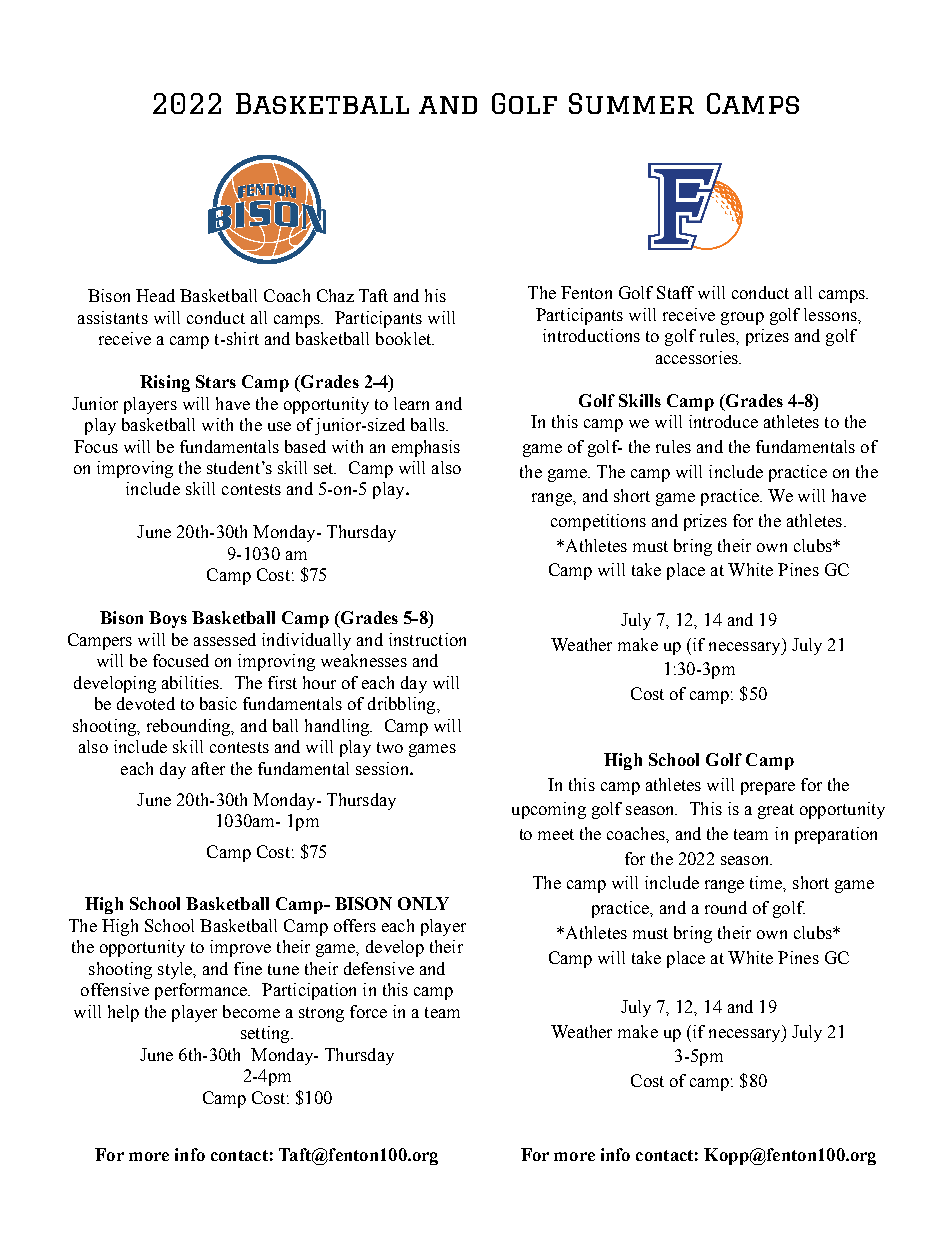 This page has width=952, height=1233. What do you see at coordinates (405, 338) in the page?
I see `booklet` at bounding box center [405, 338].
